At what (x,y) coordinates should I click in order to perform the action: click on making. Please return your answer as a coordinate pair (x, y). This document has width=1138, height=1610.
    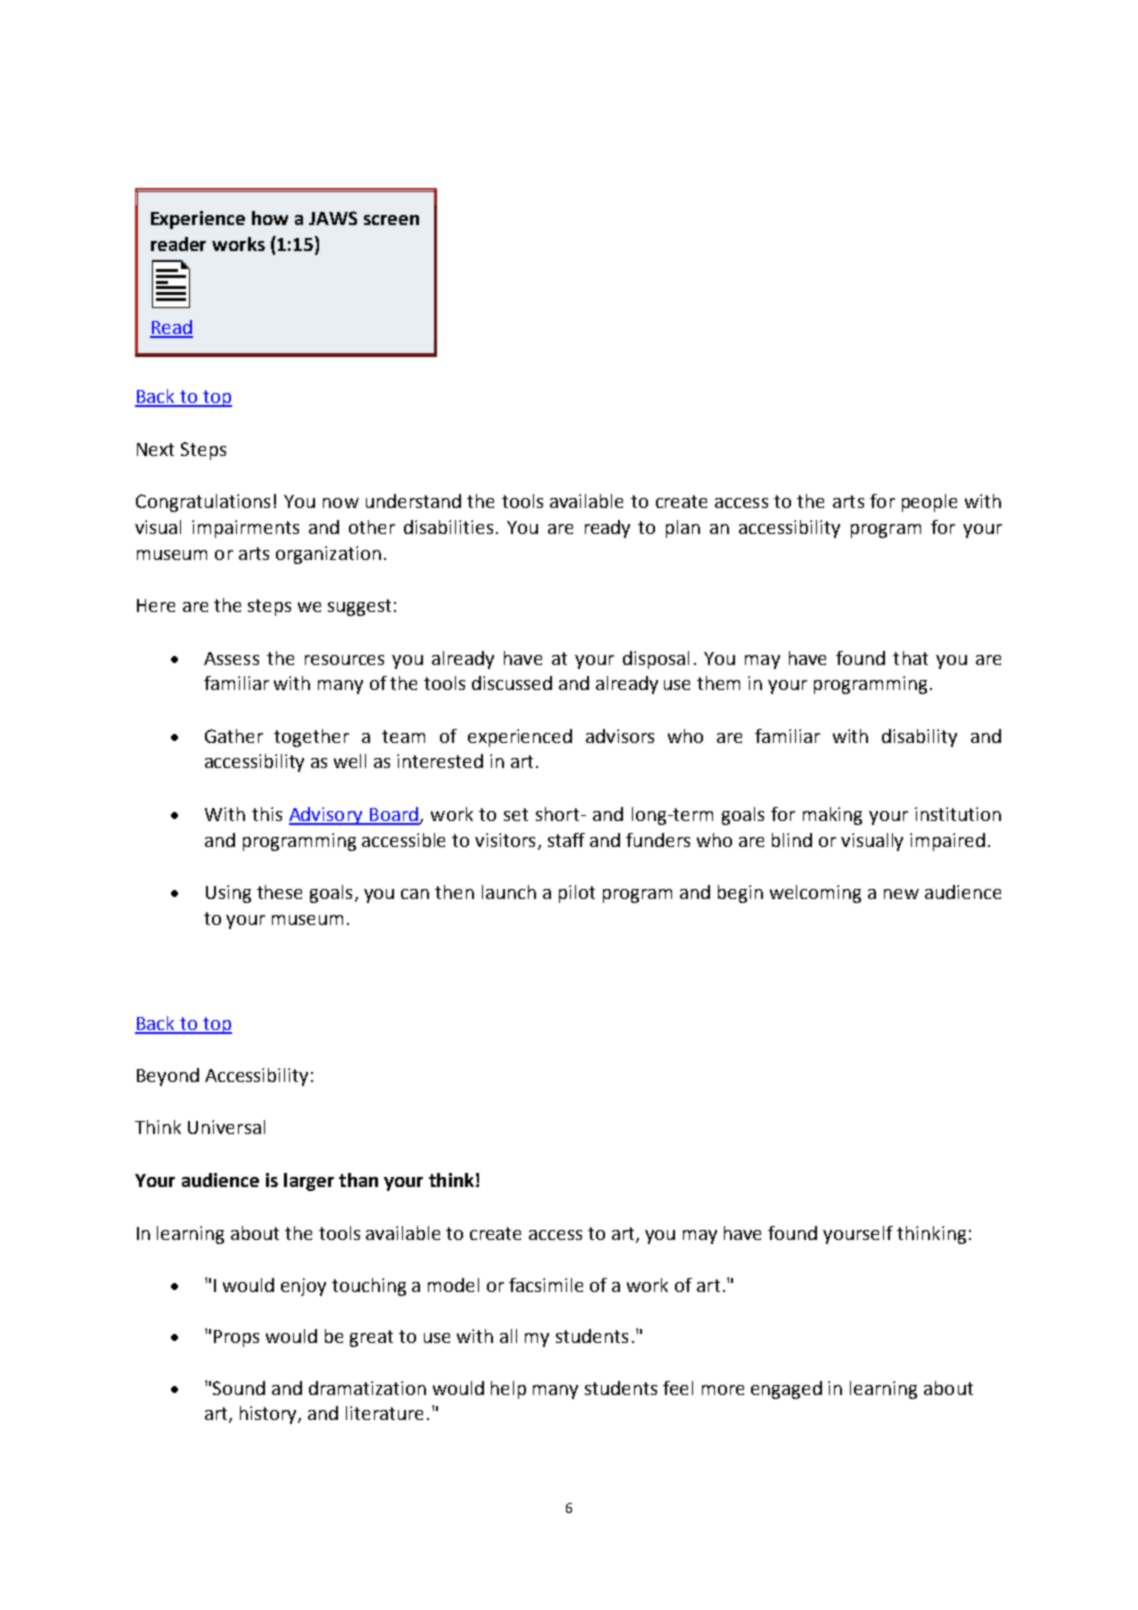
    Looking at the image, I should click on (832, 816).
